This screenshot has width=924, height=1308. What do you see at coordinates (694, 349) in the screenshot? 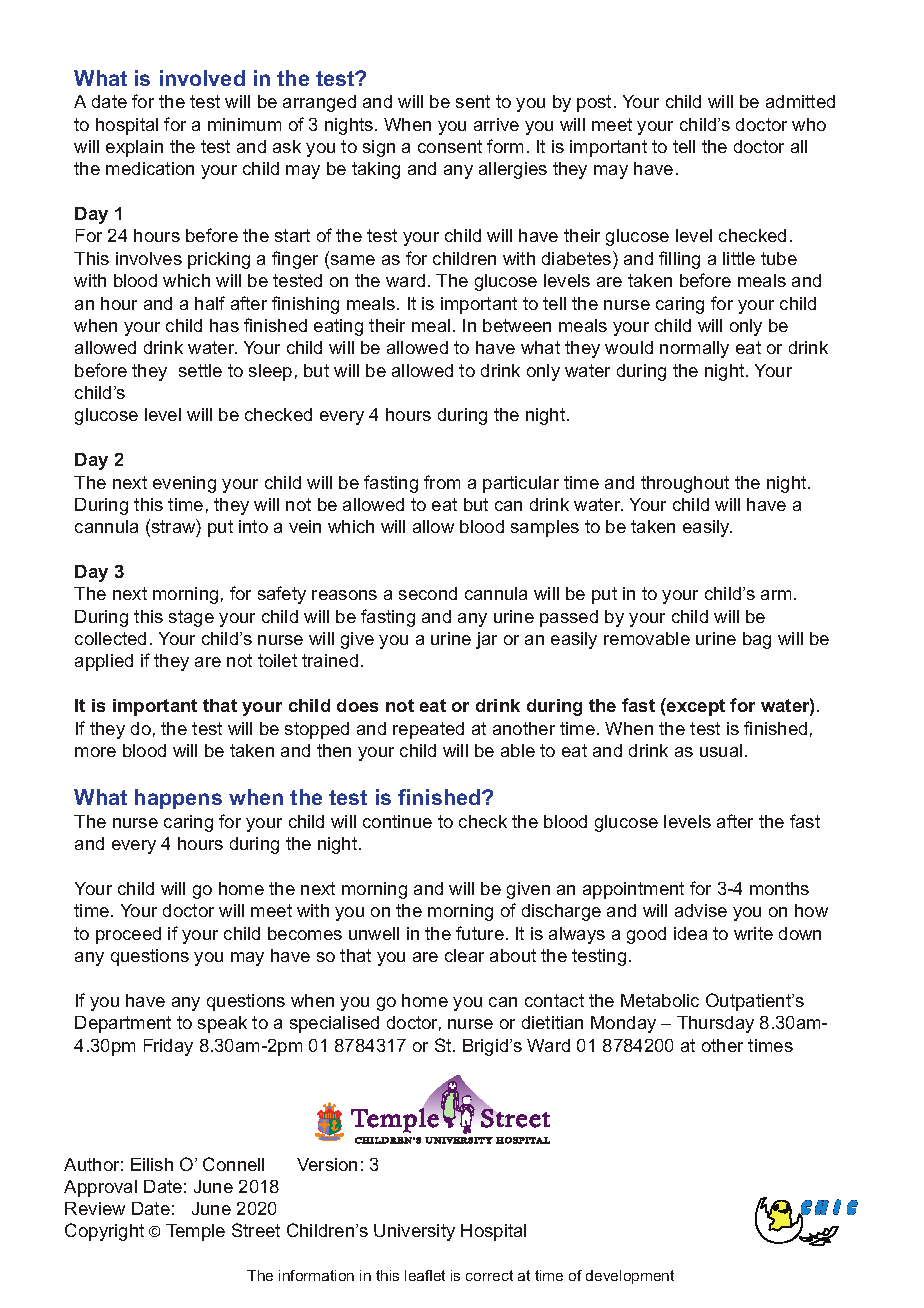
I see `normally` at bounding box center [694, 349].
